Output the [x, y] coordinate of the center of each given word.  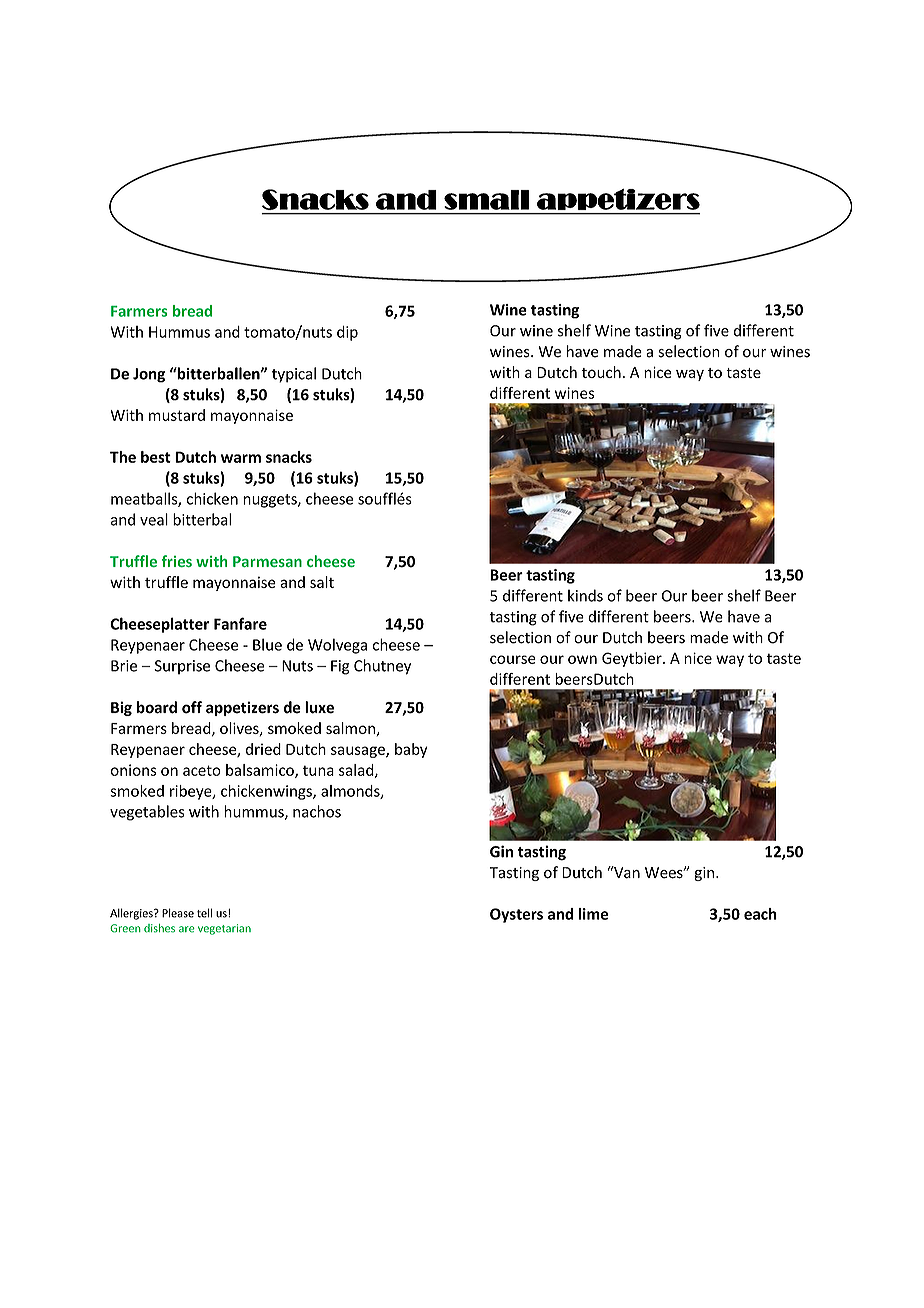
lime [594, 914]
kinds [585, 595]
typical [294, 375]
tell [204, 913]
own [582, 659]
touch [601, 372]
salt [322, 582]
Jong [149, 375]
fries [177, 561]
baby [411, 750]
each [760, 914]
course [513, 659]
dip [347, 333]
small [486, 200]
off [192, 707]
